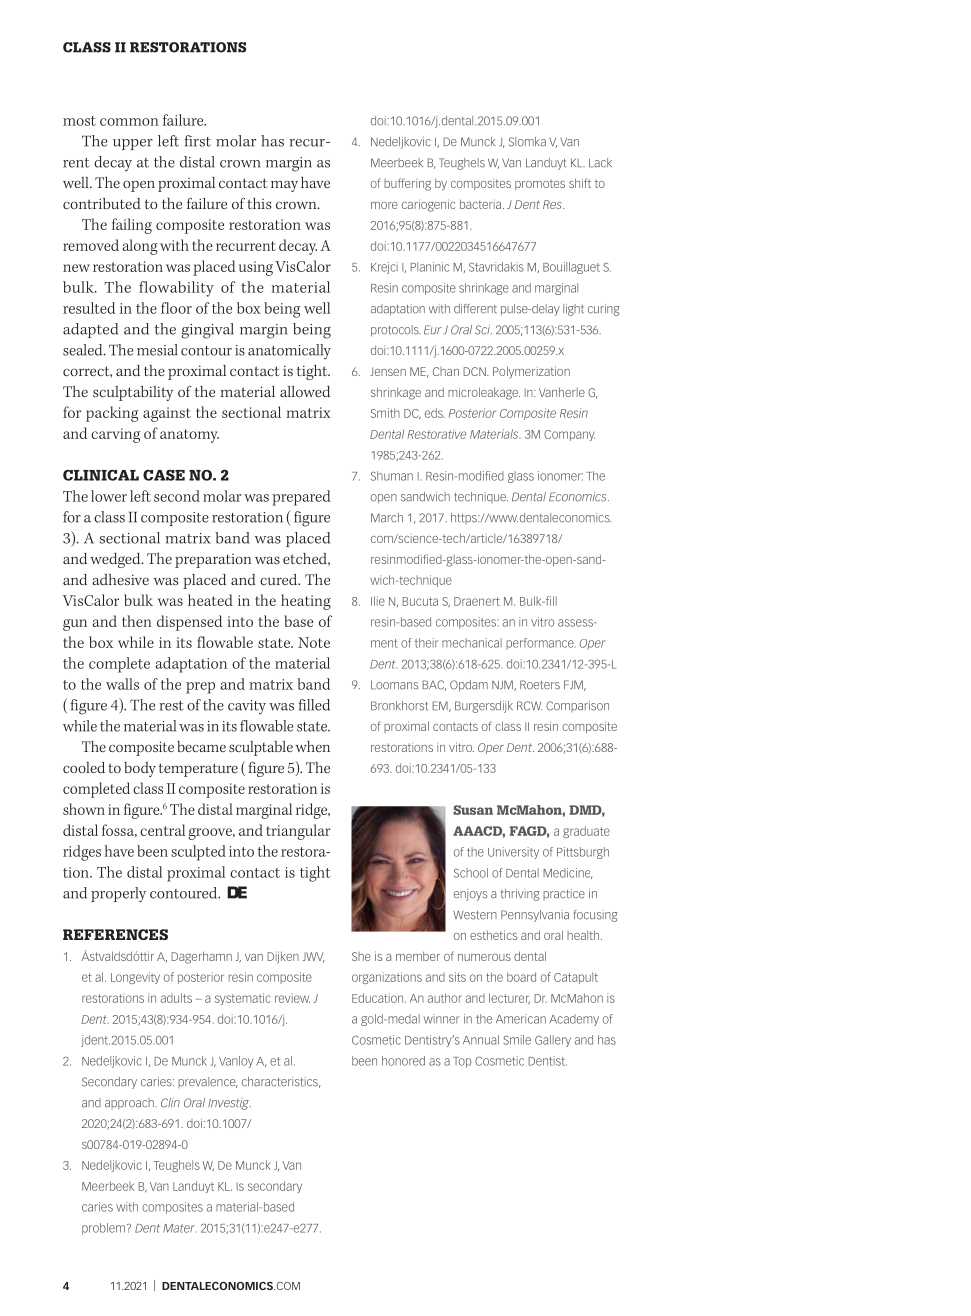 The image size is (971, 1316). I want to click on problem, so click(103, 1229).
